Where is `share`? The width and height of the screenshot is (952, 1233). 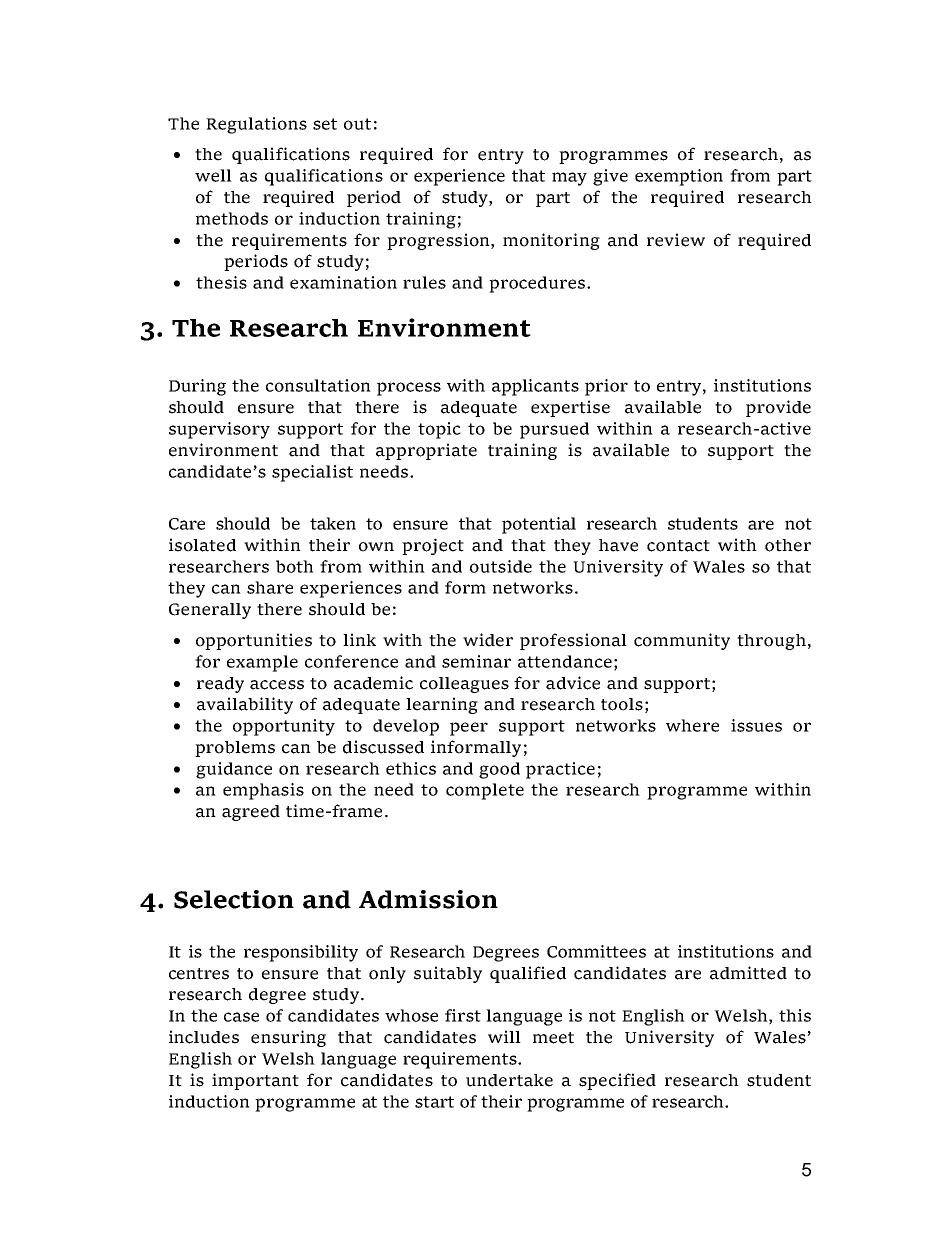
share is located at coordinates (270, 587).
